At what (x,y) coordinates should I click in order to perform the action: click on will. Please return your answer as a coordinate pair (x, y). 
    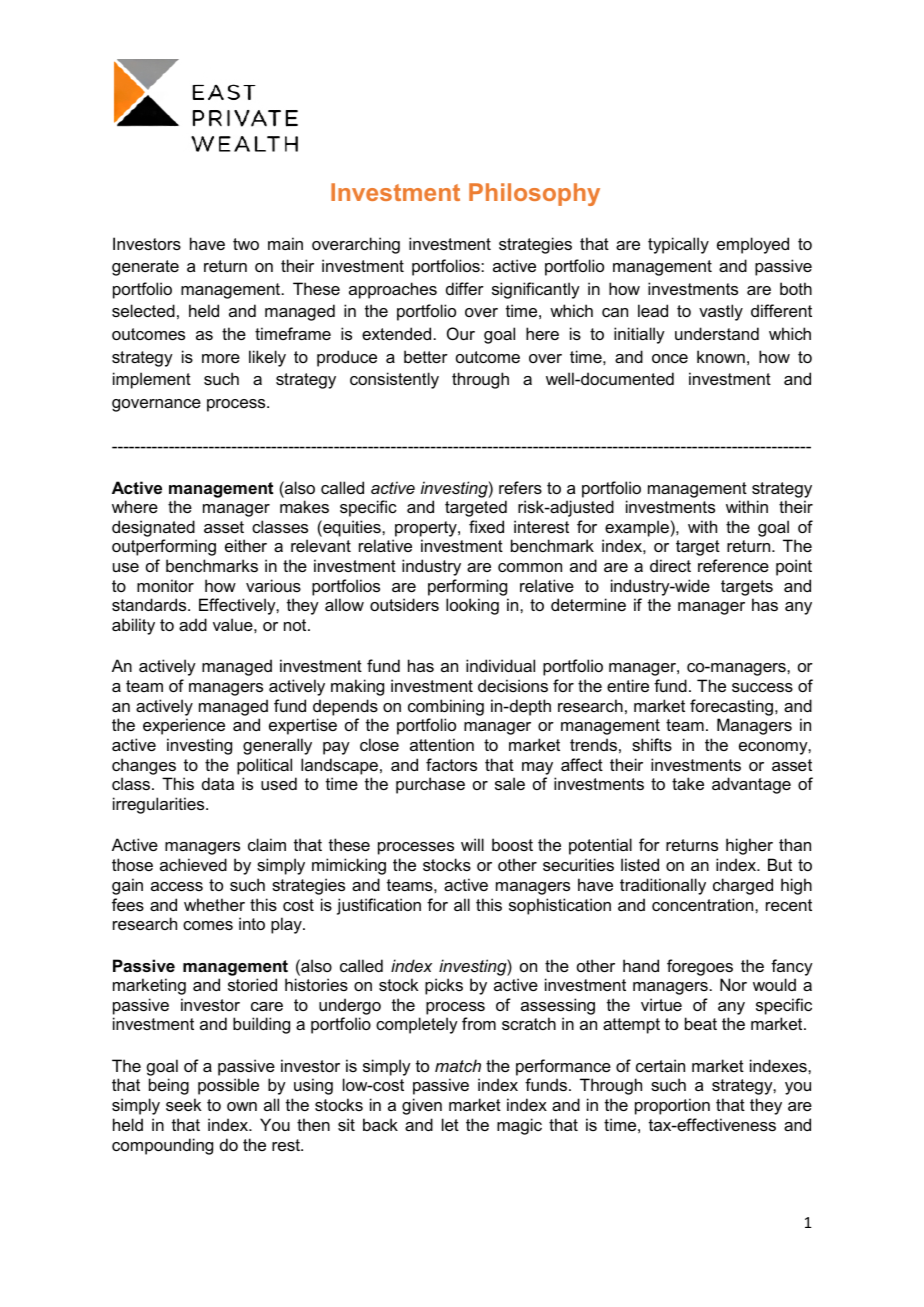
    Looking at the image, I should click on (472, 844).
